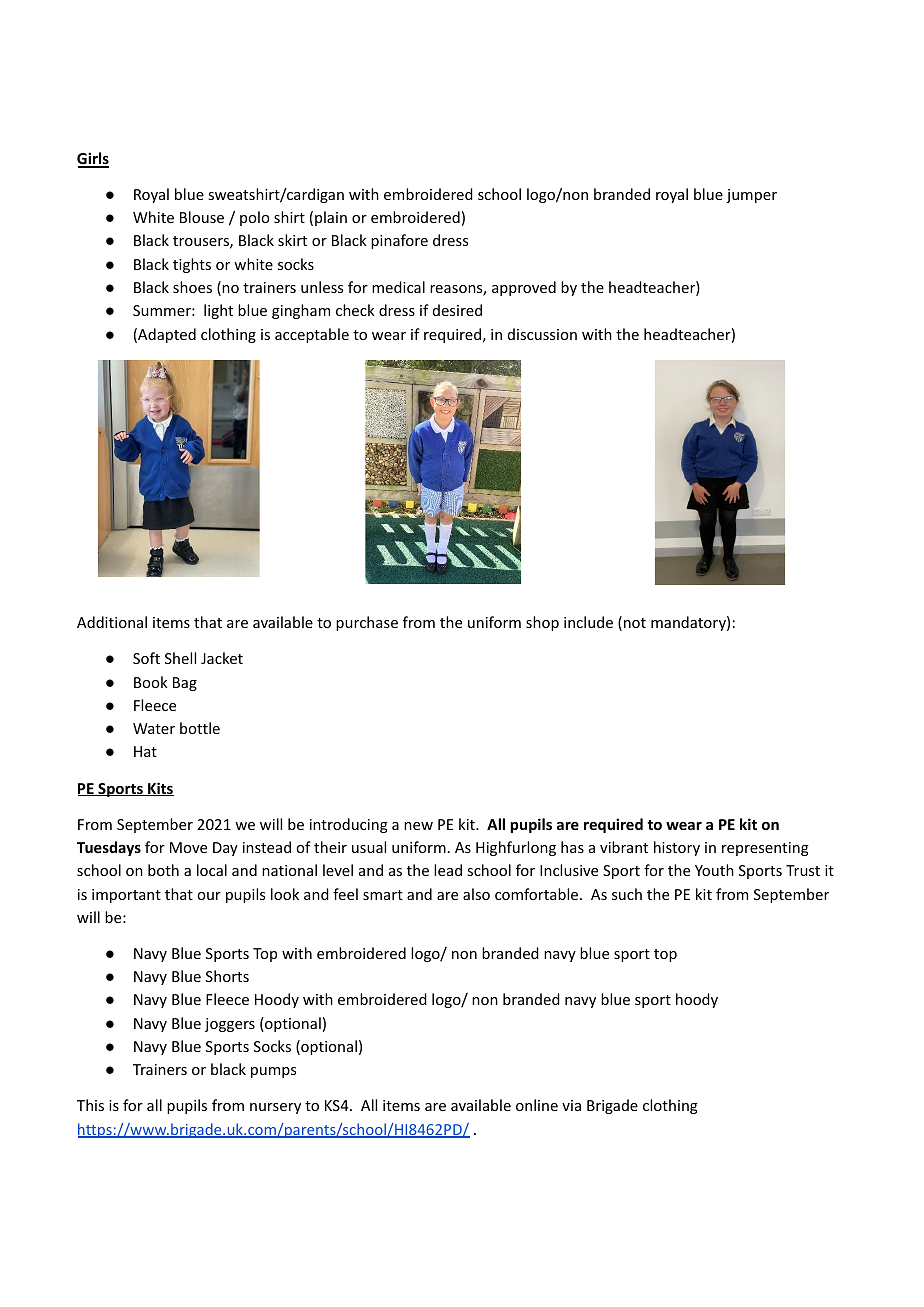  Describe the element at coordinates (367, 623) in the page. I see `purchase` at that location.
